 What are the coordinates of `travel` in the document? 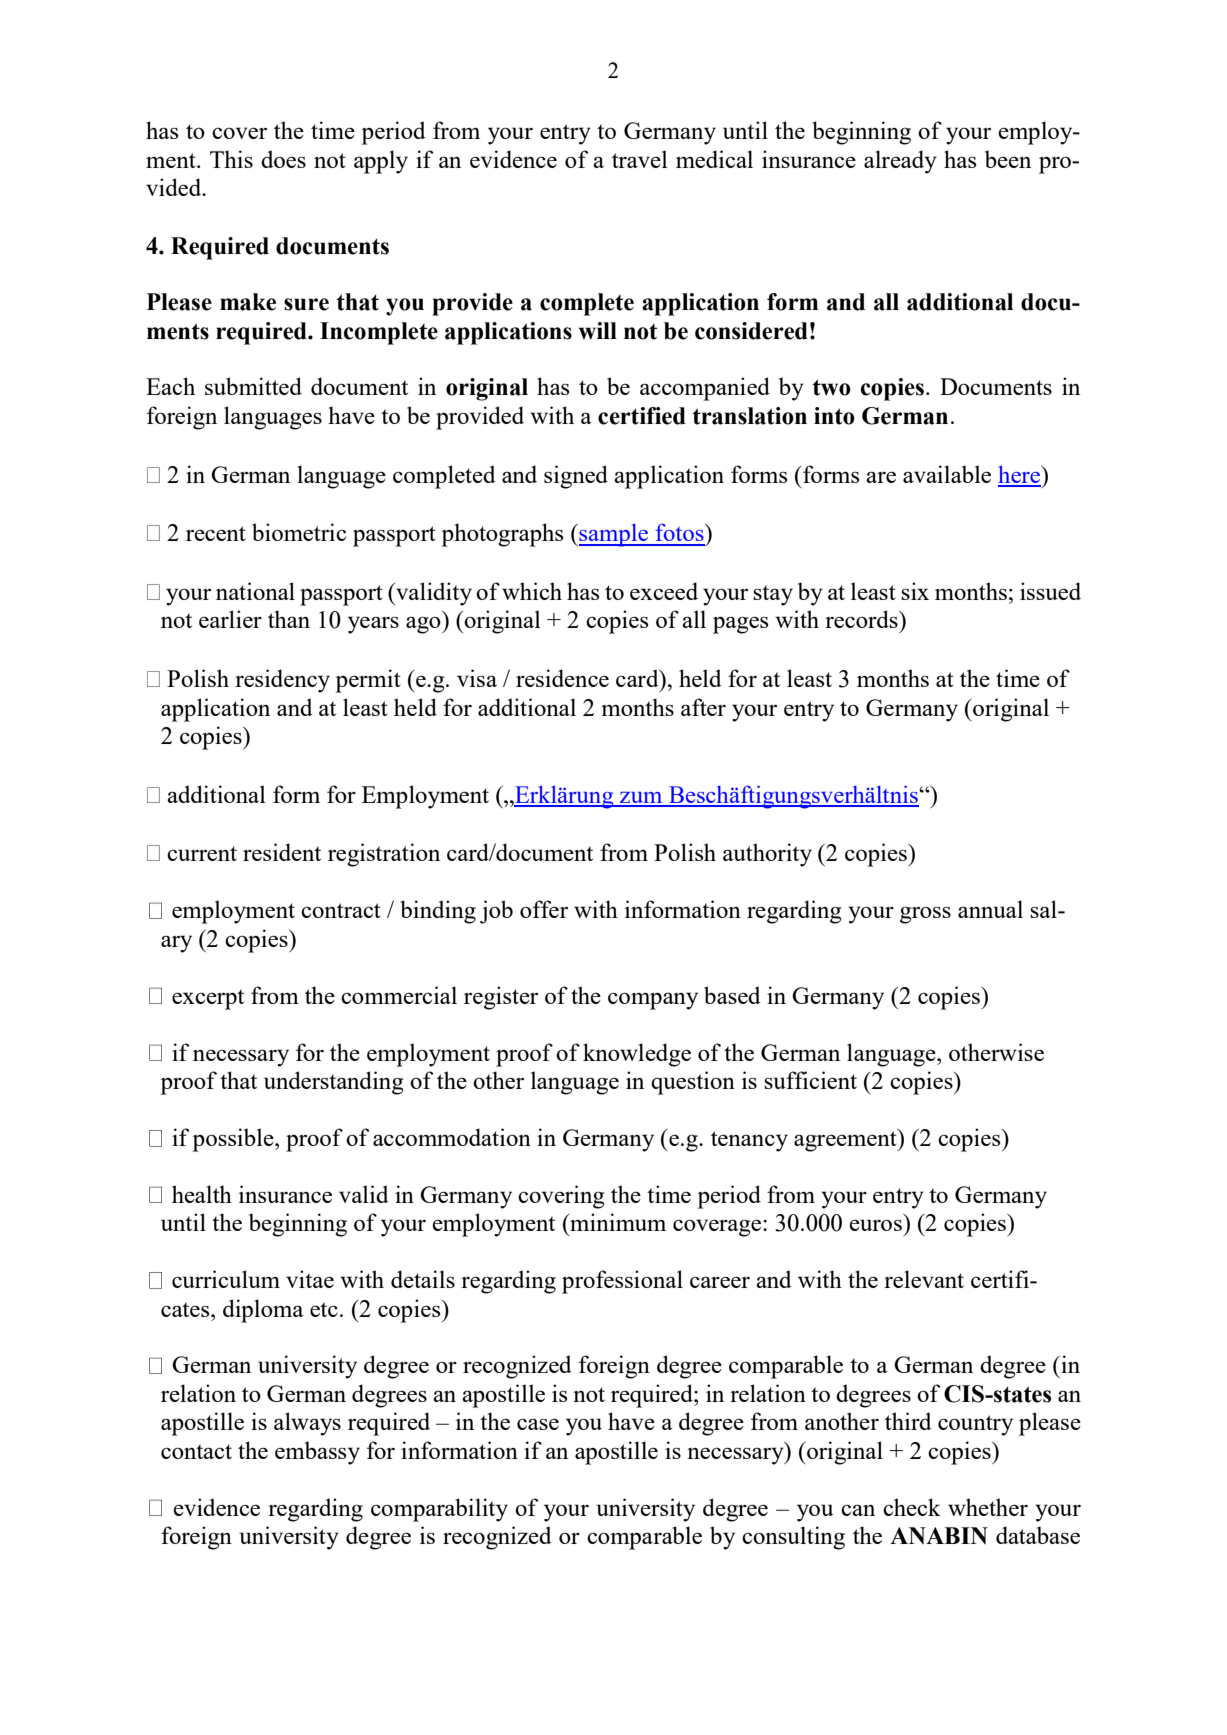 It's located at (640, 159).
